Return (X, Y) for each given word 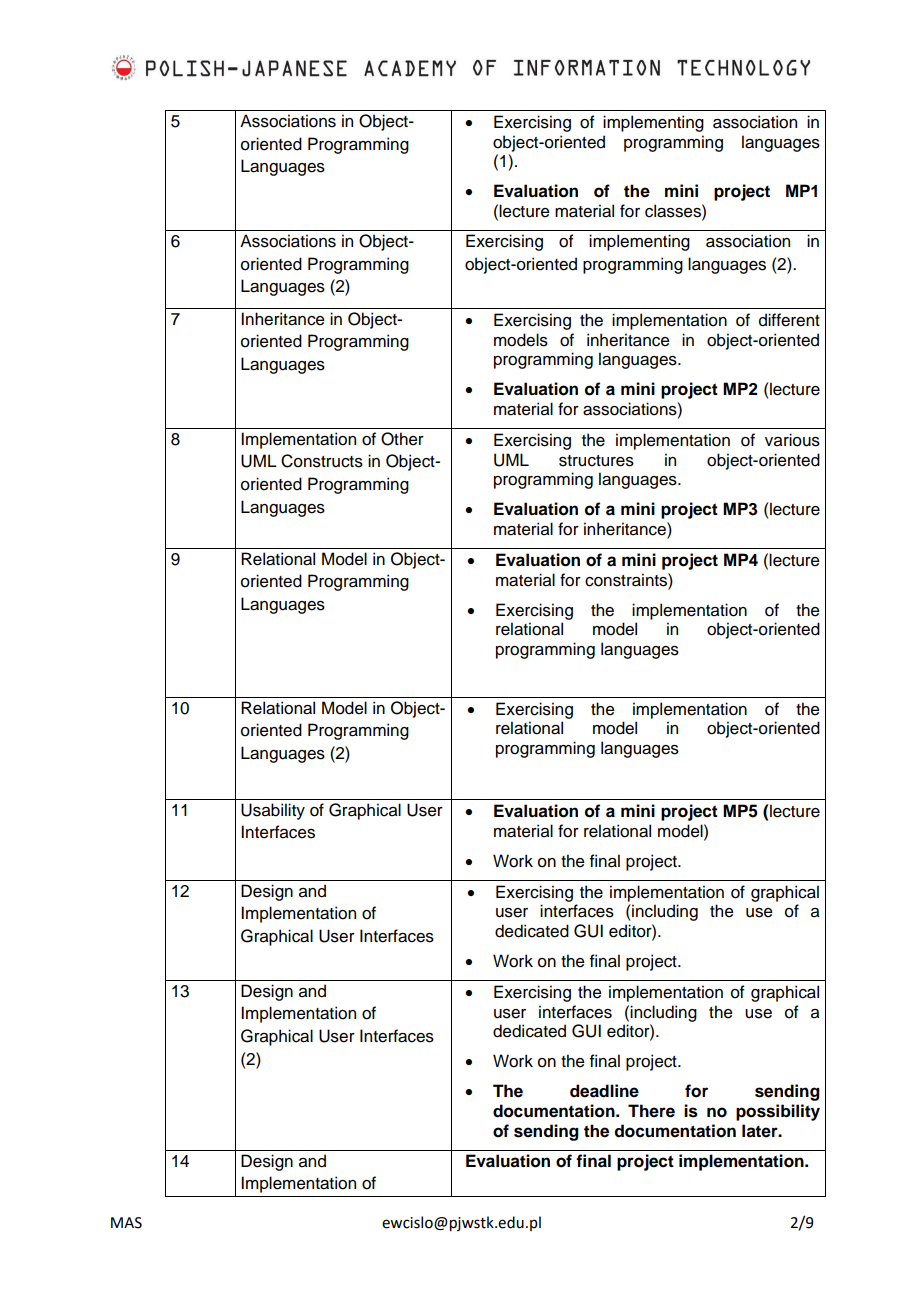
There (651, 1111)
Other (402, 439)
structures (596, 461)
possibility (778, 1112)
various (792, 440)
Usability (273, 811)
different (789, 320)
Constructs (322, 461)
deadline (604, 1091)
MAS (126, 1223)
